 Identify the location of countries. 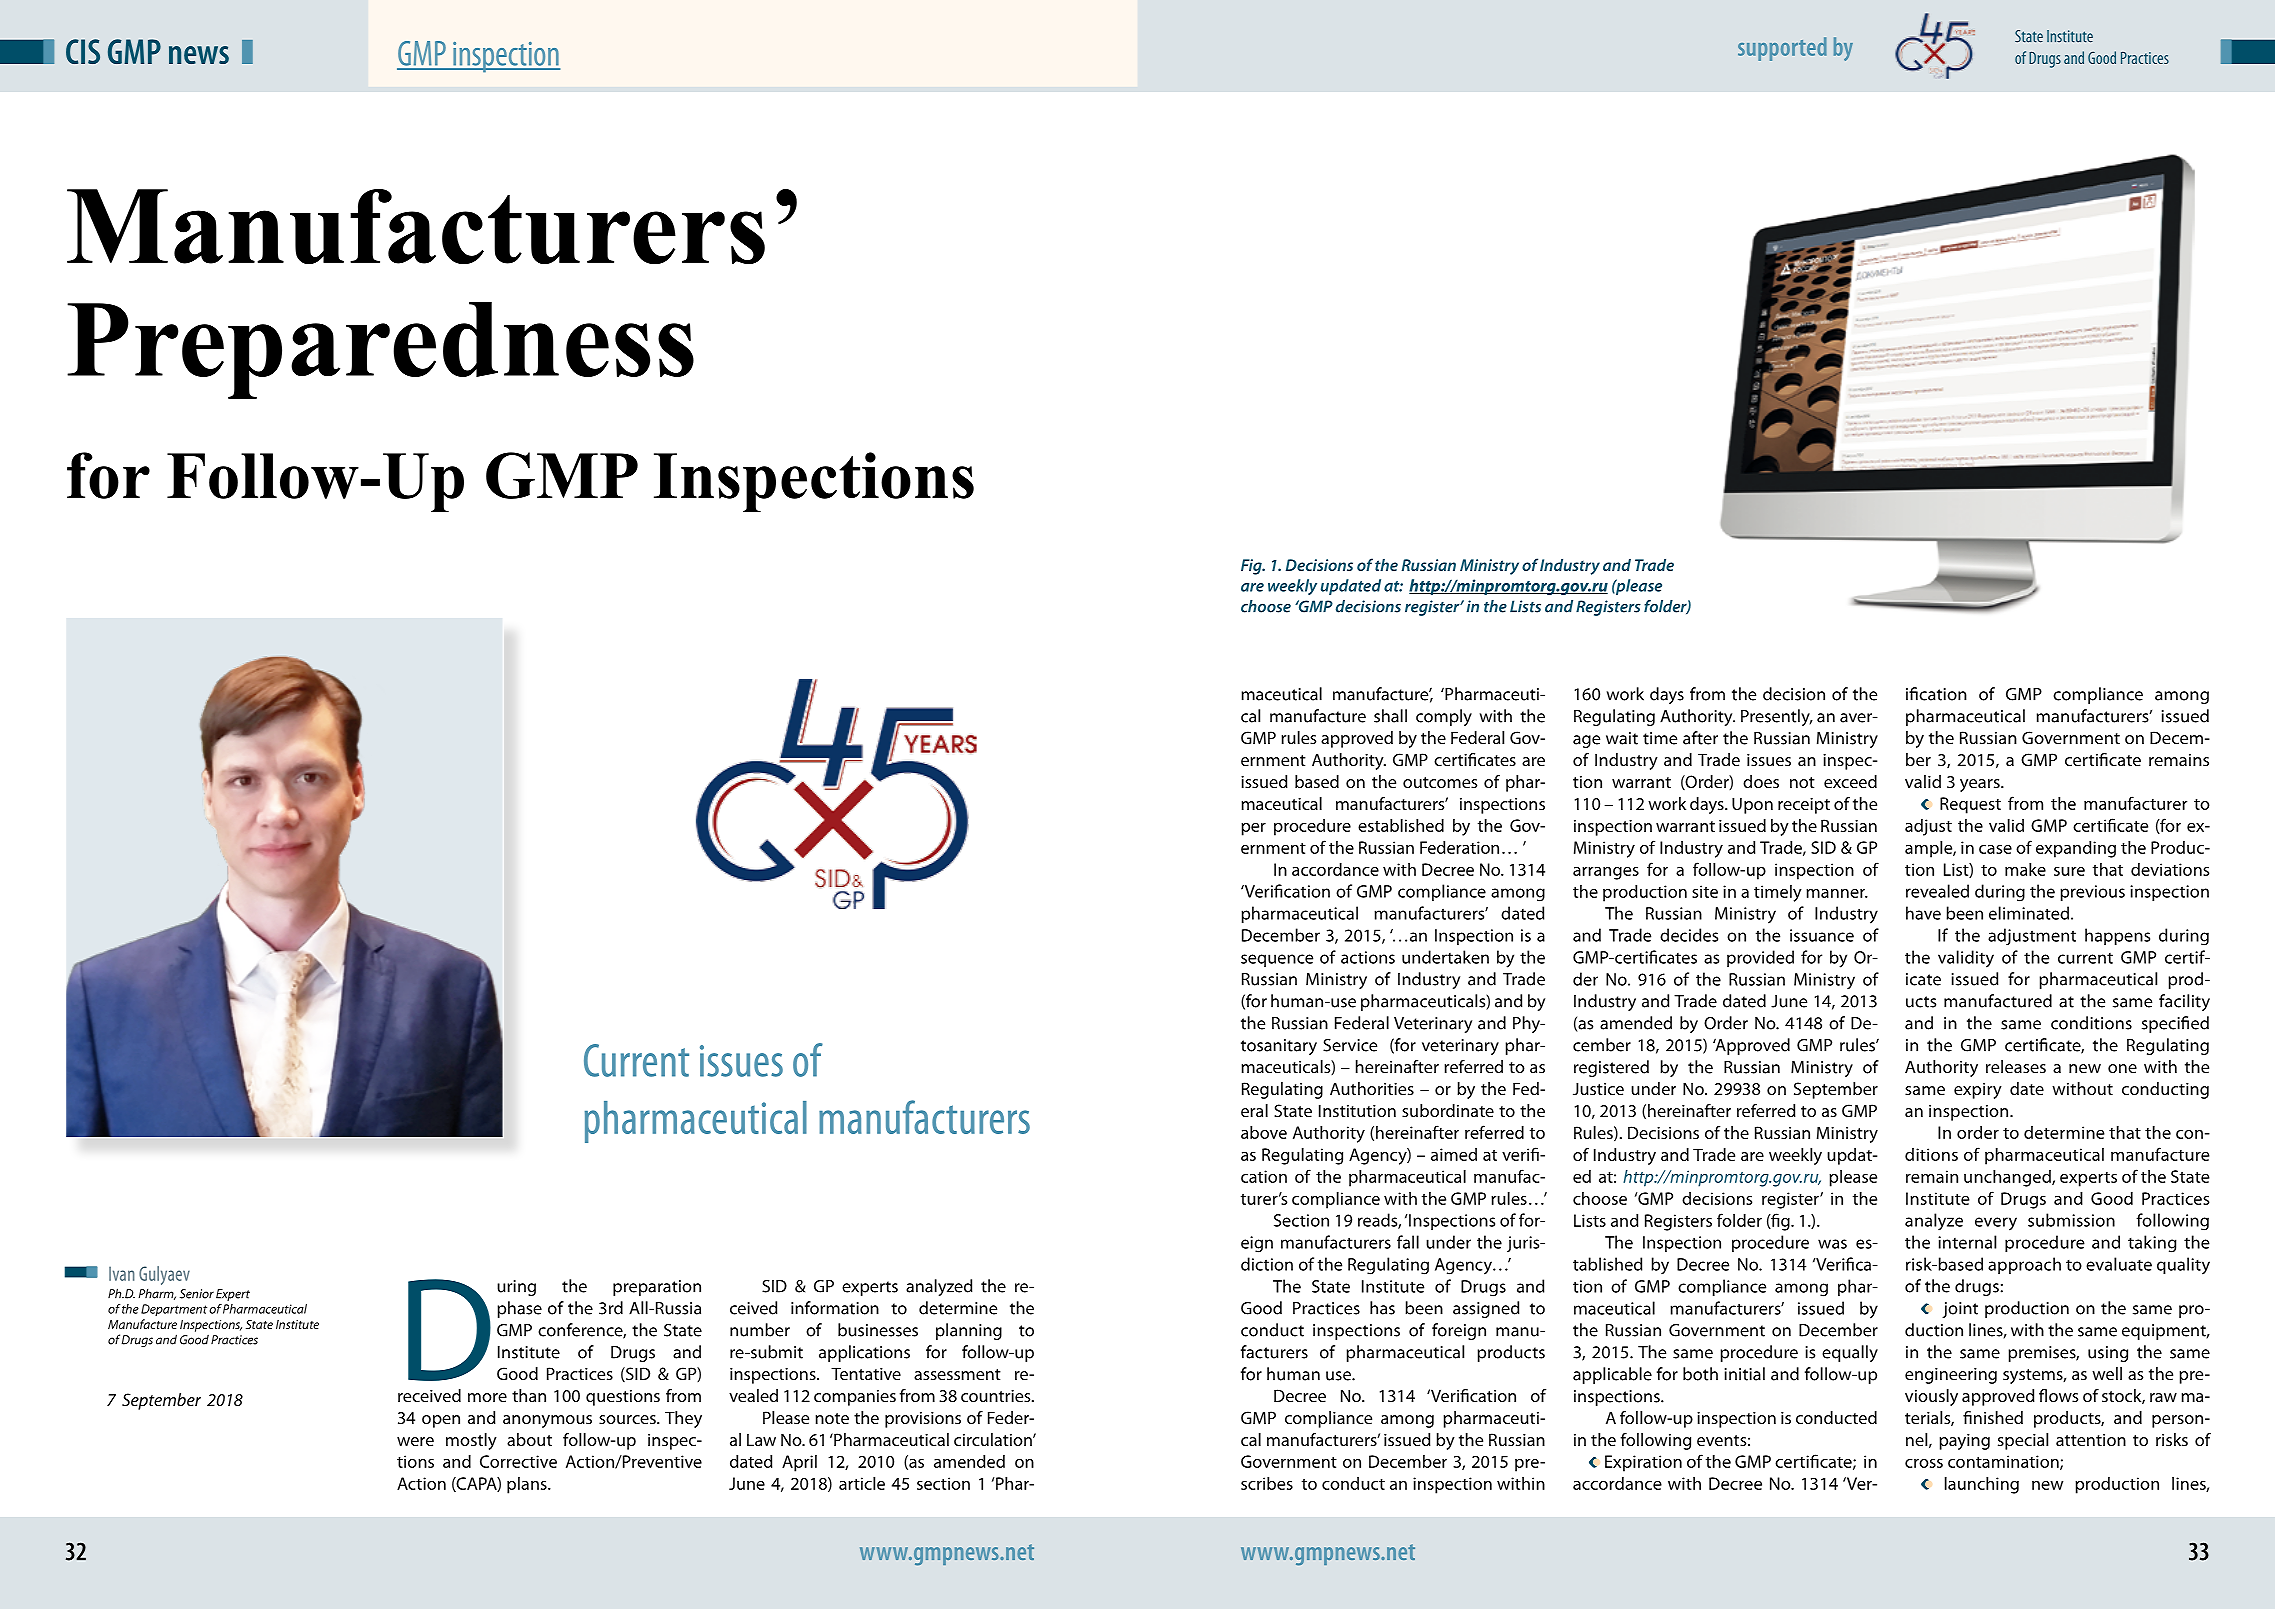
(997, 1396).
